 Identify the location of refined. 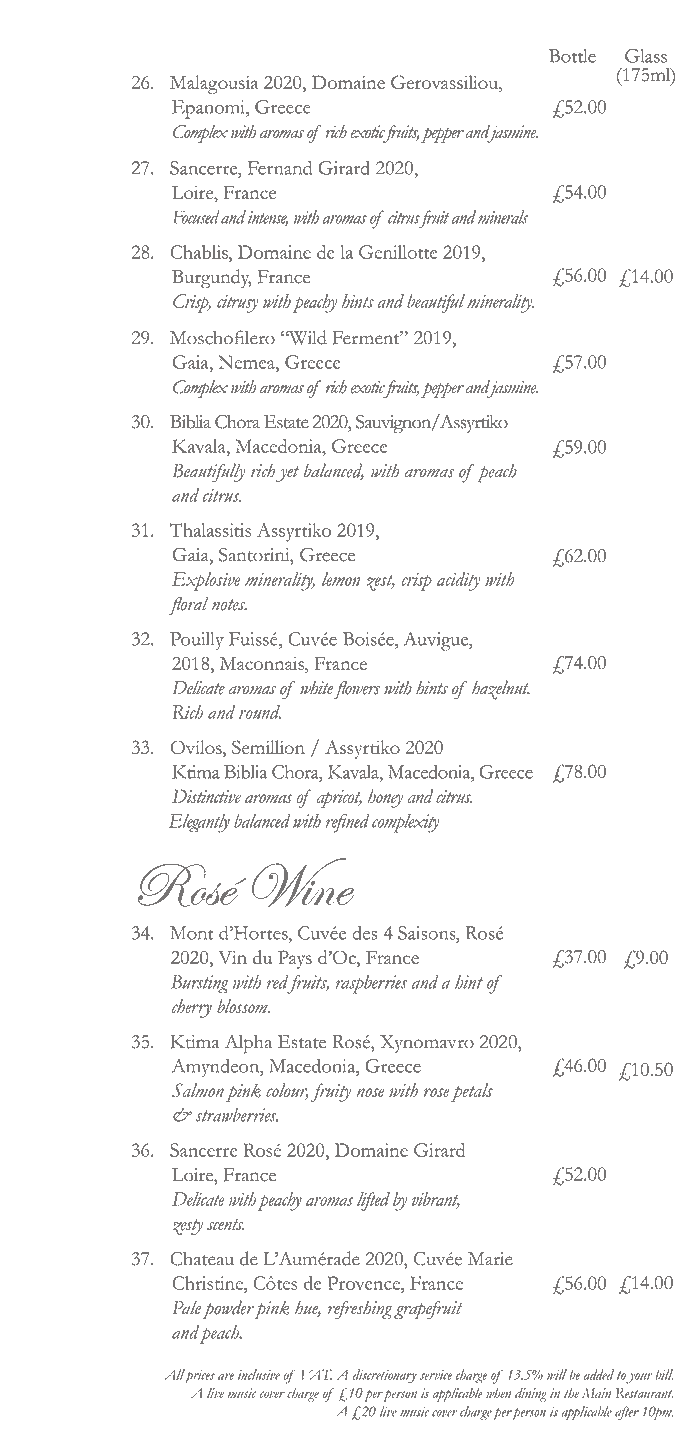
(347, 823).
